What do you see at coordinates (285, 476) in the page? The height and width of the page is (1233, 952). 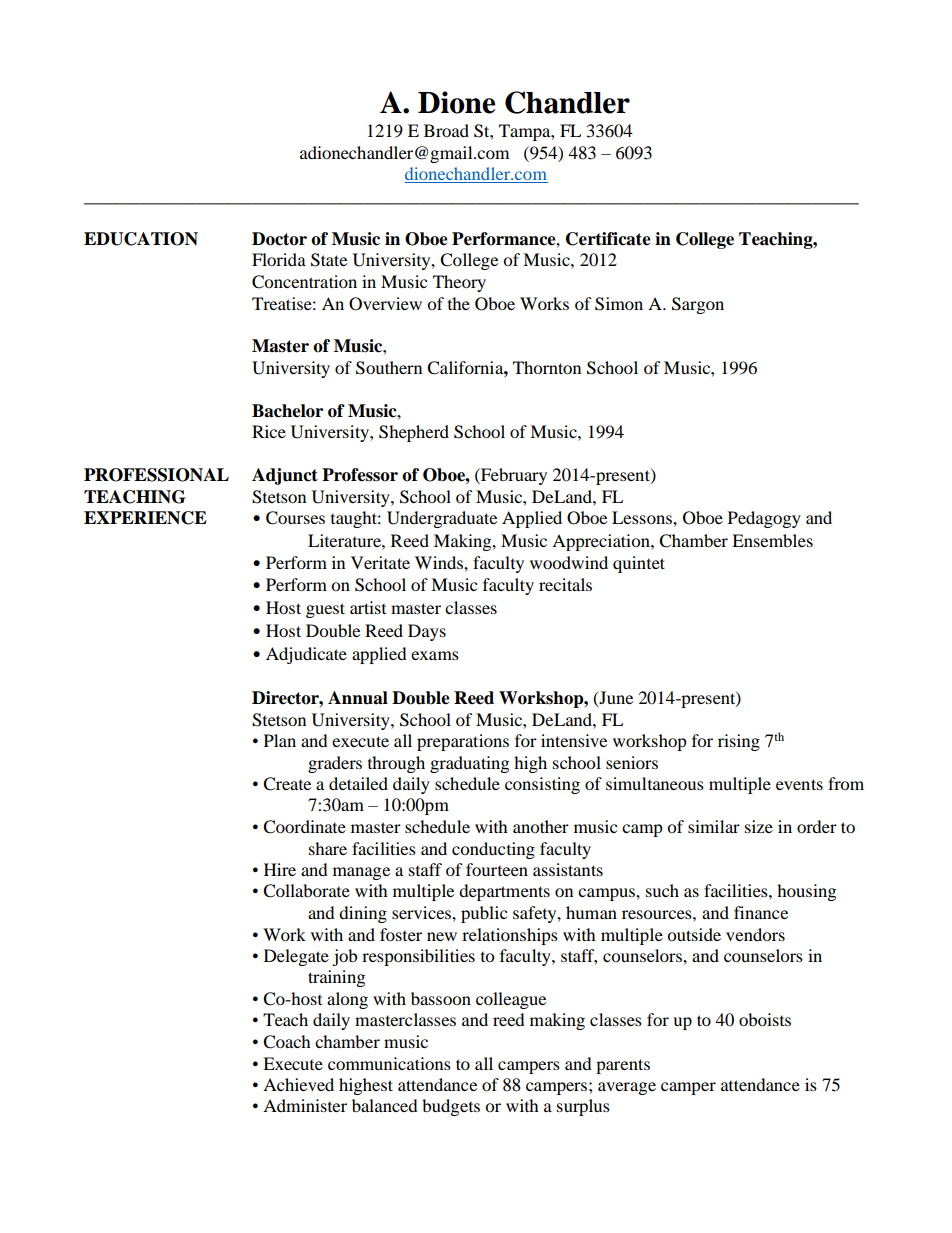 I see `Adjunct` at bounding box center [285, 476].
